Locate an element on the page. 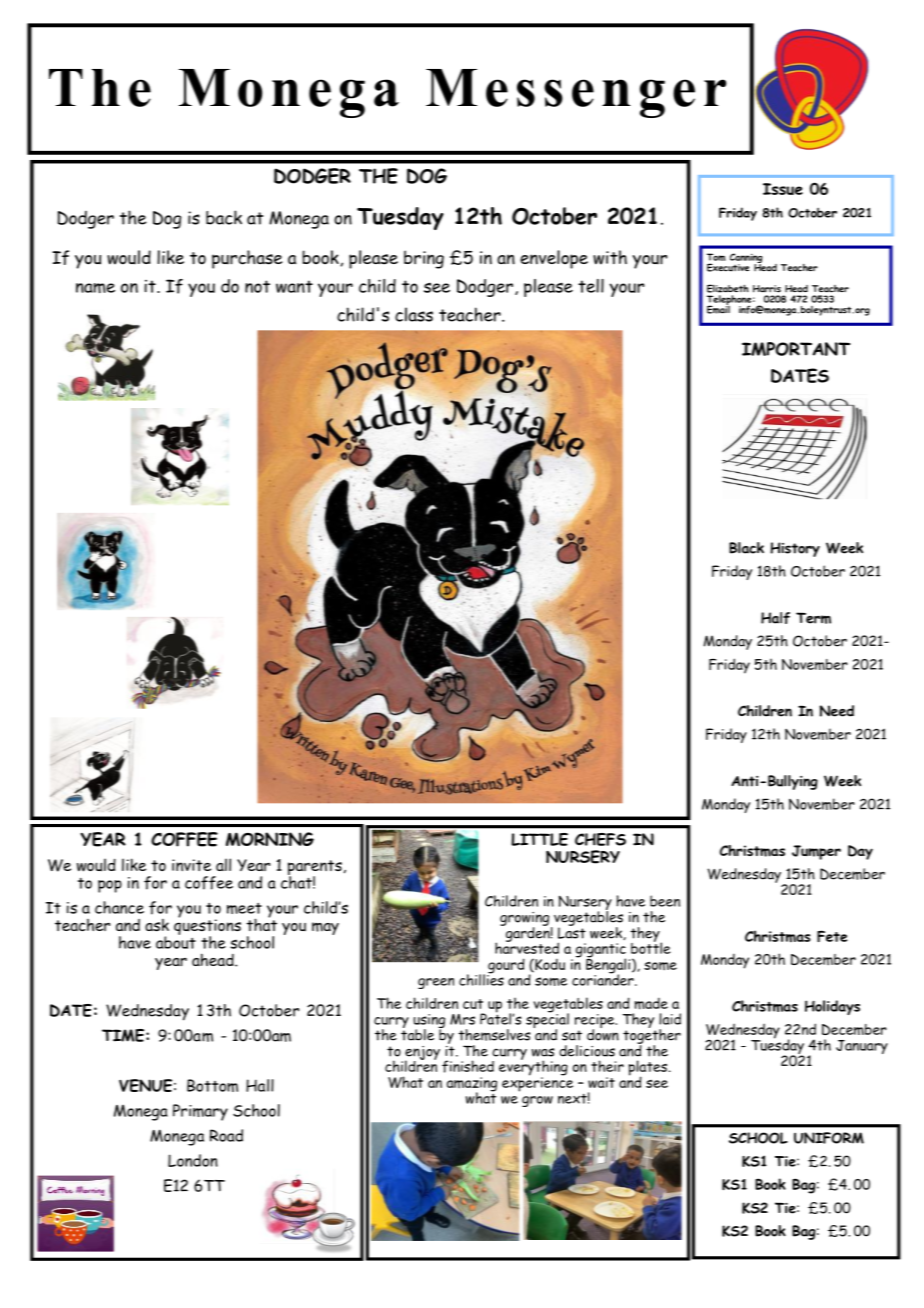 The width and height of the page is (924, 1308). back is located at coordinates (224, 217).
